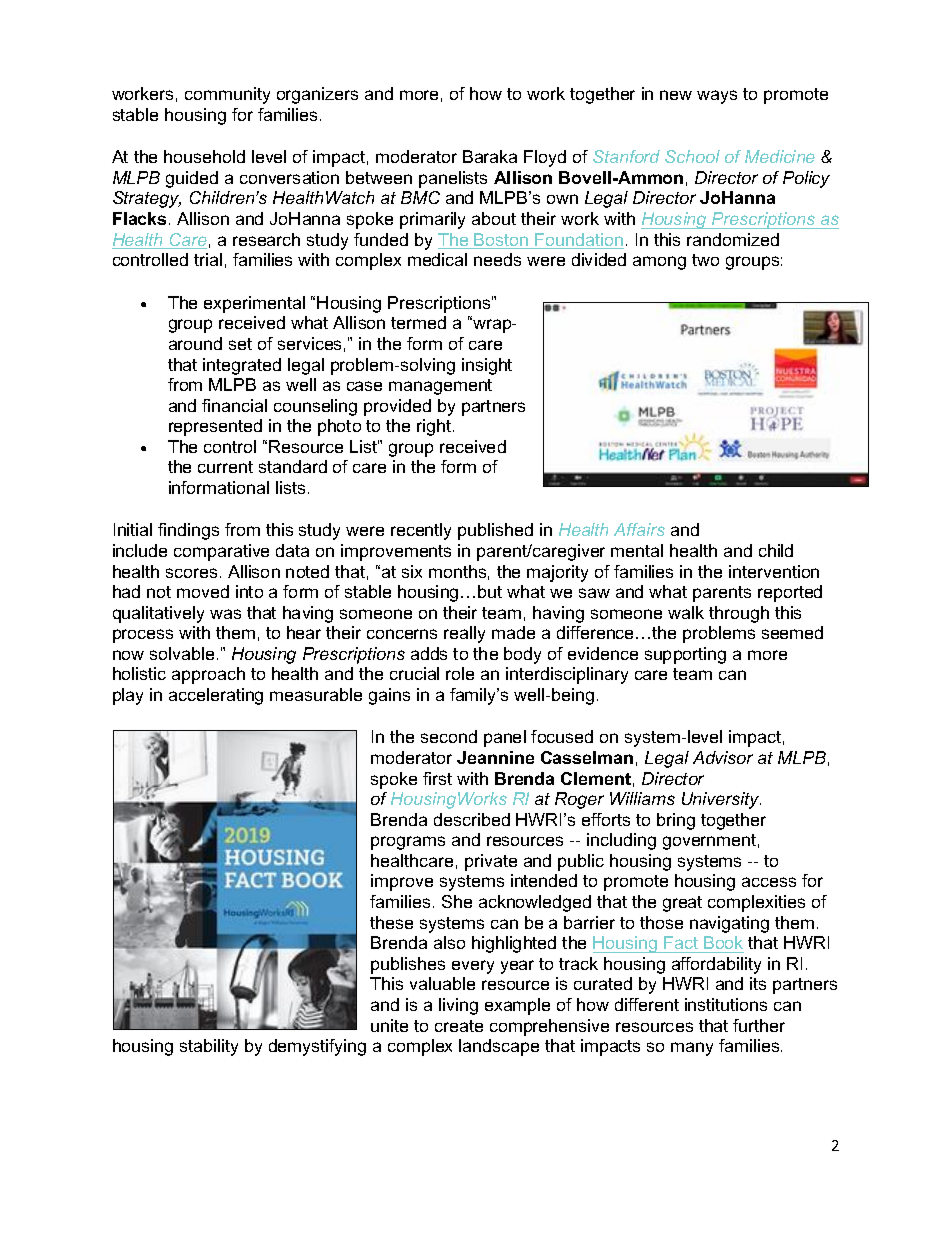  Describe the element at coordinates (449, 736) in the document. I see `second` at that location.
